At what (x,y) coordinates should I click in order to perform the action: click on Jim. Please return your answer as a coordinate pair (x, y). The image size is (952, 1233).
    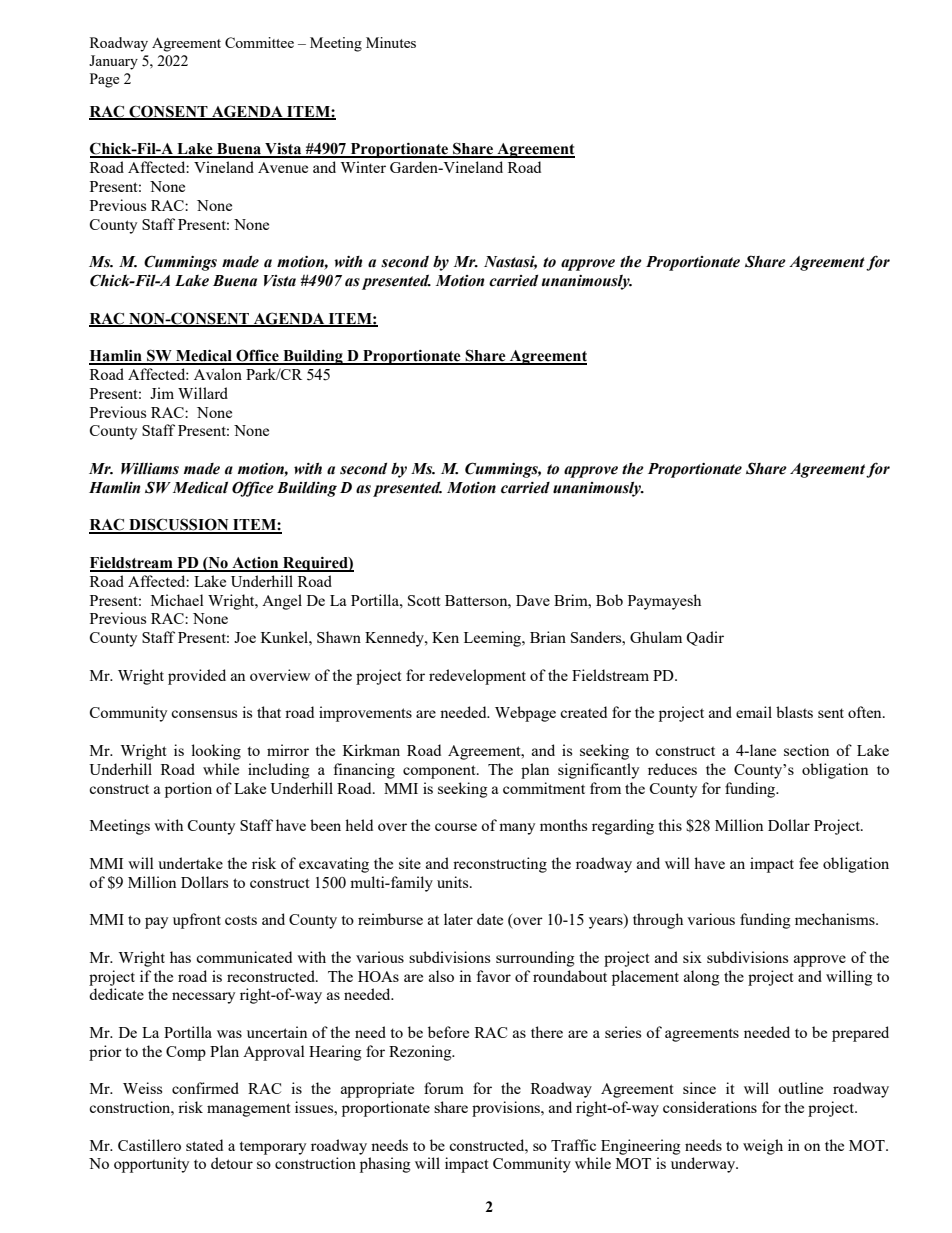
    Looking at the image, I should click on (162, 393).
